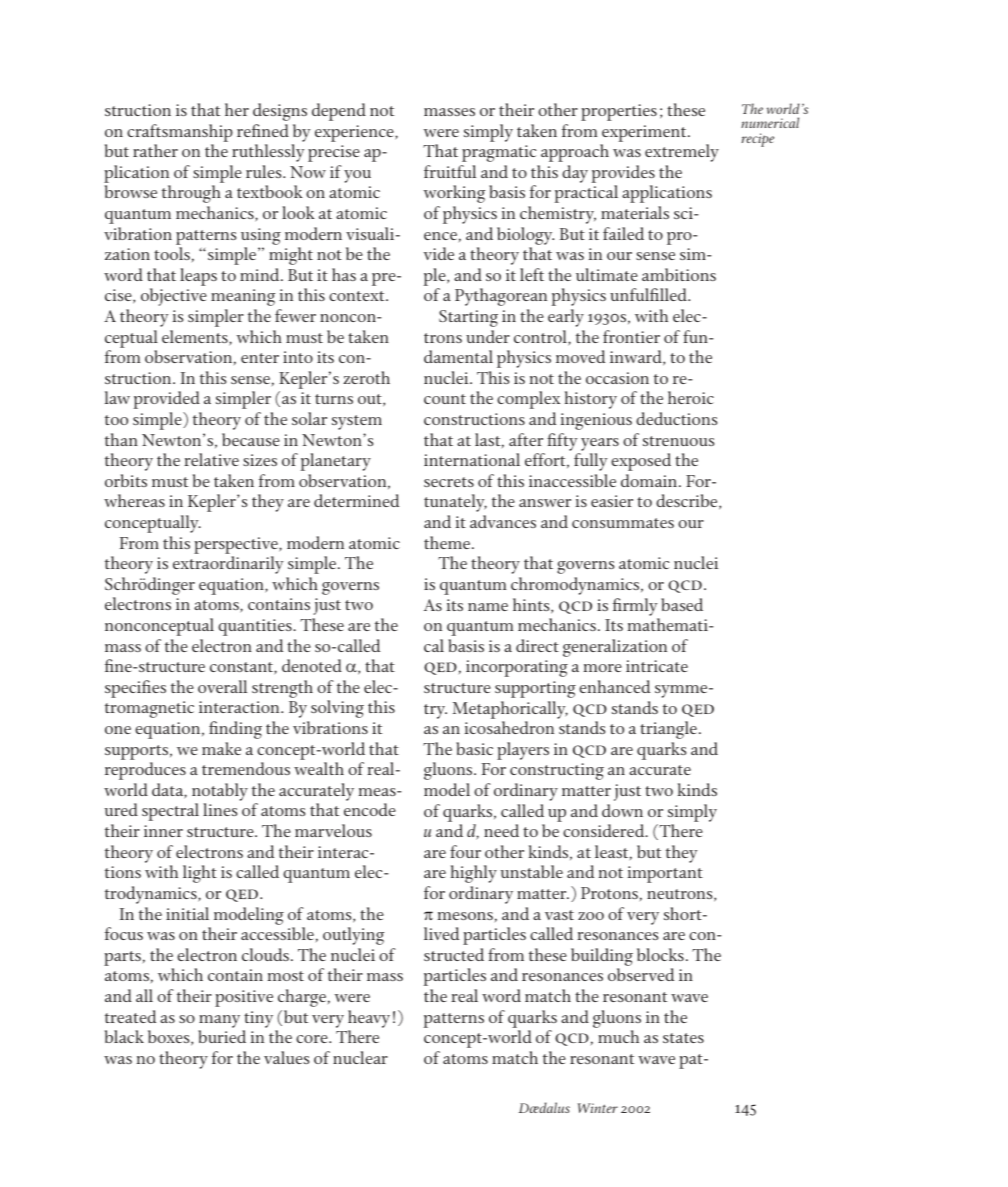  What do you see at coordinates (691, 397) in the screenshot?
I see `heroic` at bounding box center [691, 397].
